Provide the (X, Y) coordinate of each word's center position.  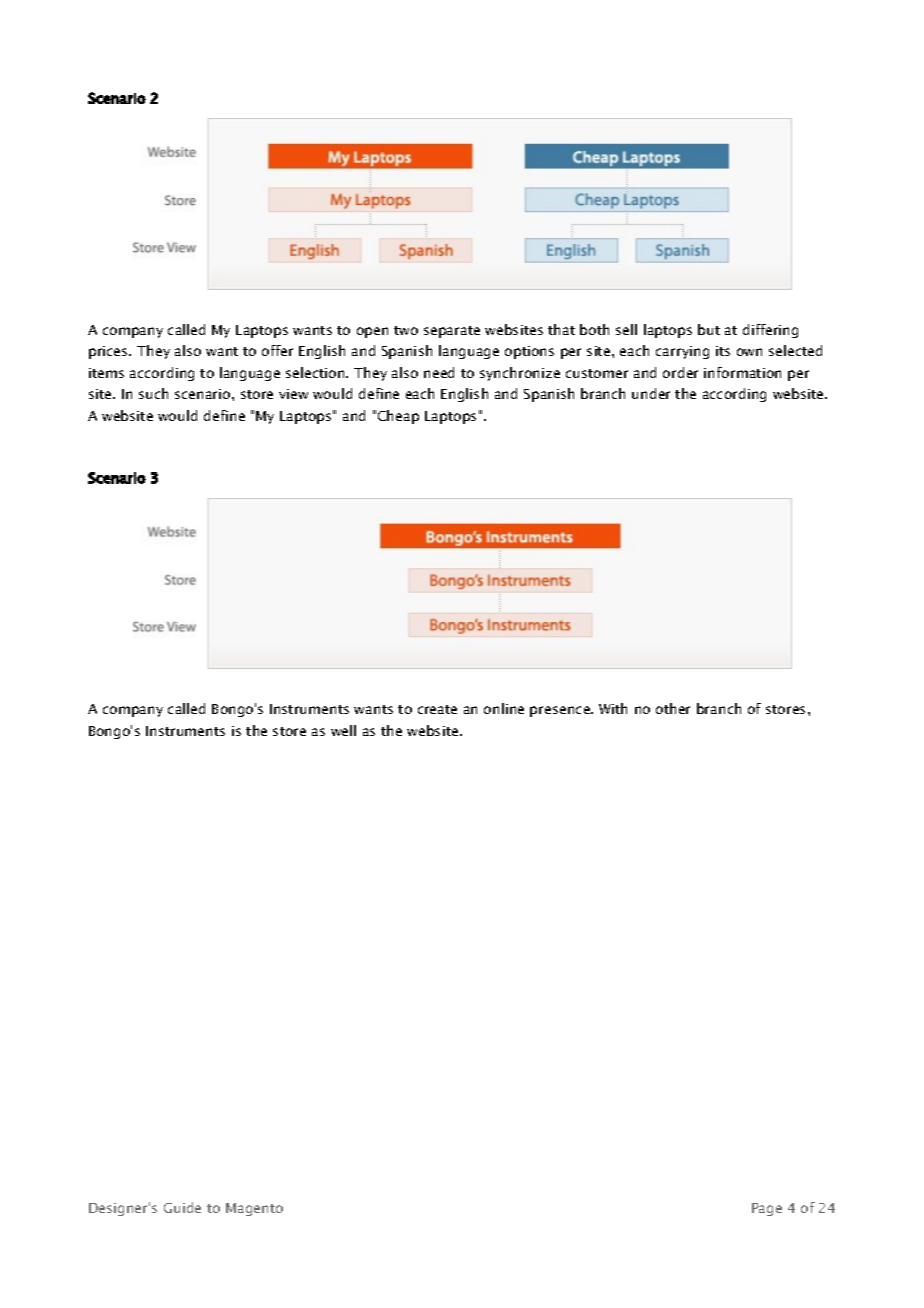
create (437, 709)
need (439, 372)
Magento (254, 1209)
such (153, 393)
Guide (182, 1207)
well (343, 730)
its (723, 351)
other (673, 708)
